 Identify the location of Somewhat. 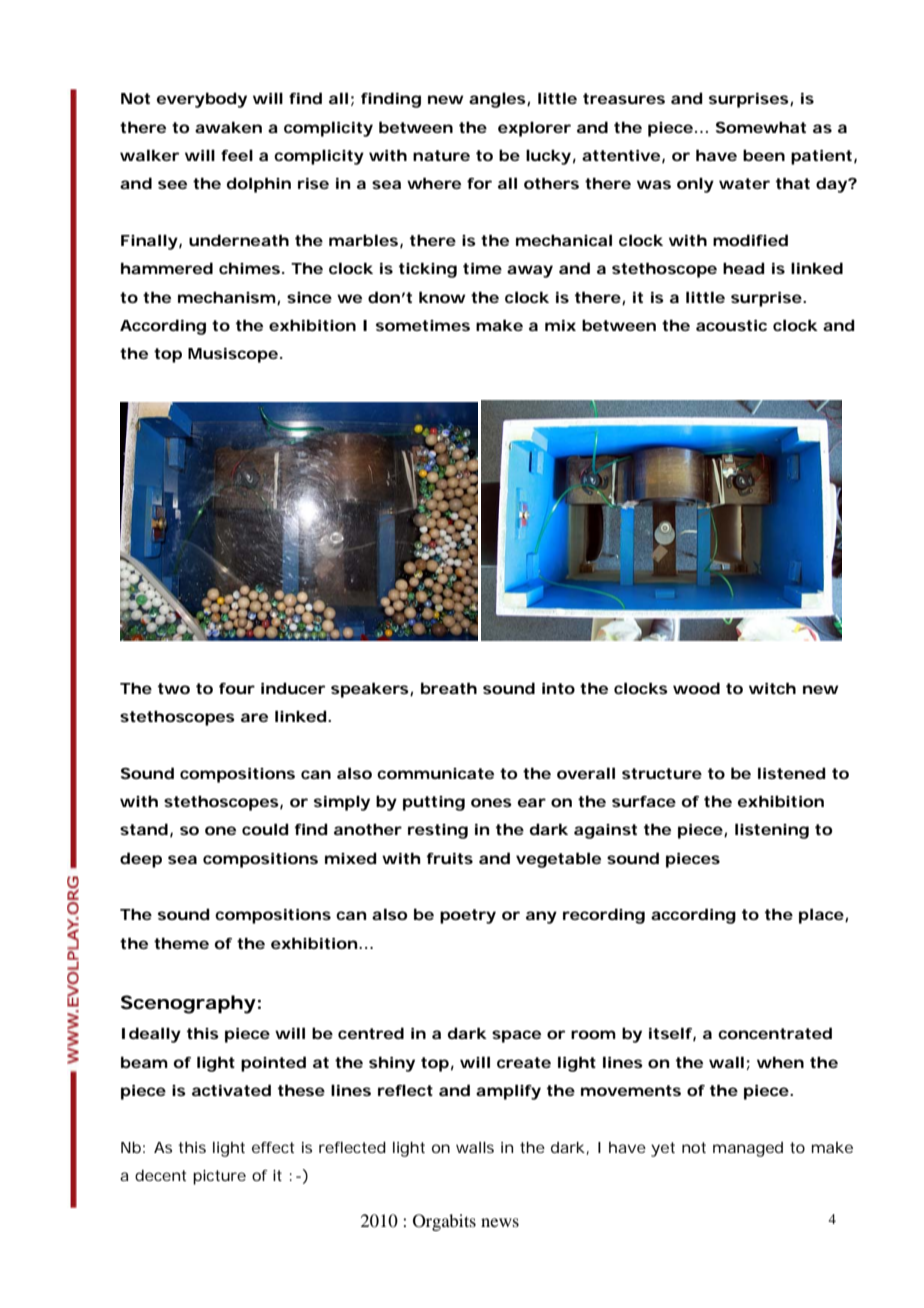
(761, 127).
